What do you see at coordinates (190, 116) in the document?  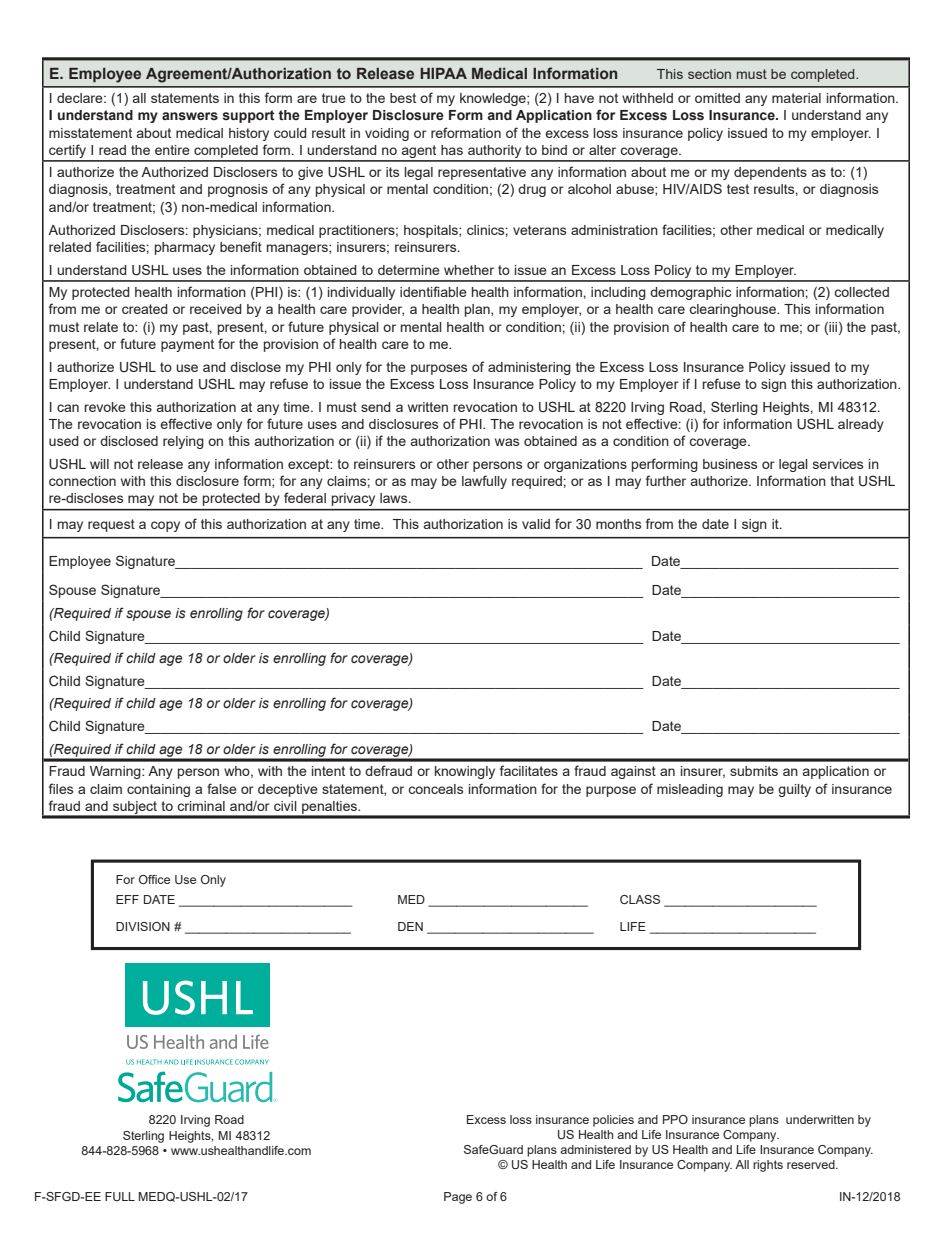 I see `answers` at bounding box center [190, 116].
